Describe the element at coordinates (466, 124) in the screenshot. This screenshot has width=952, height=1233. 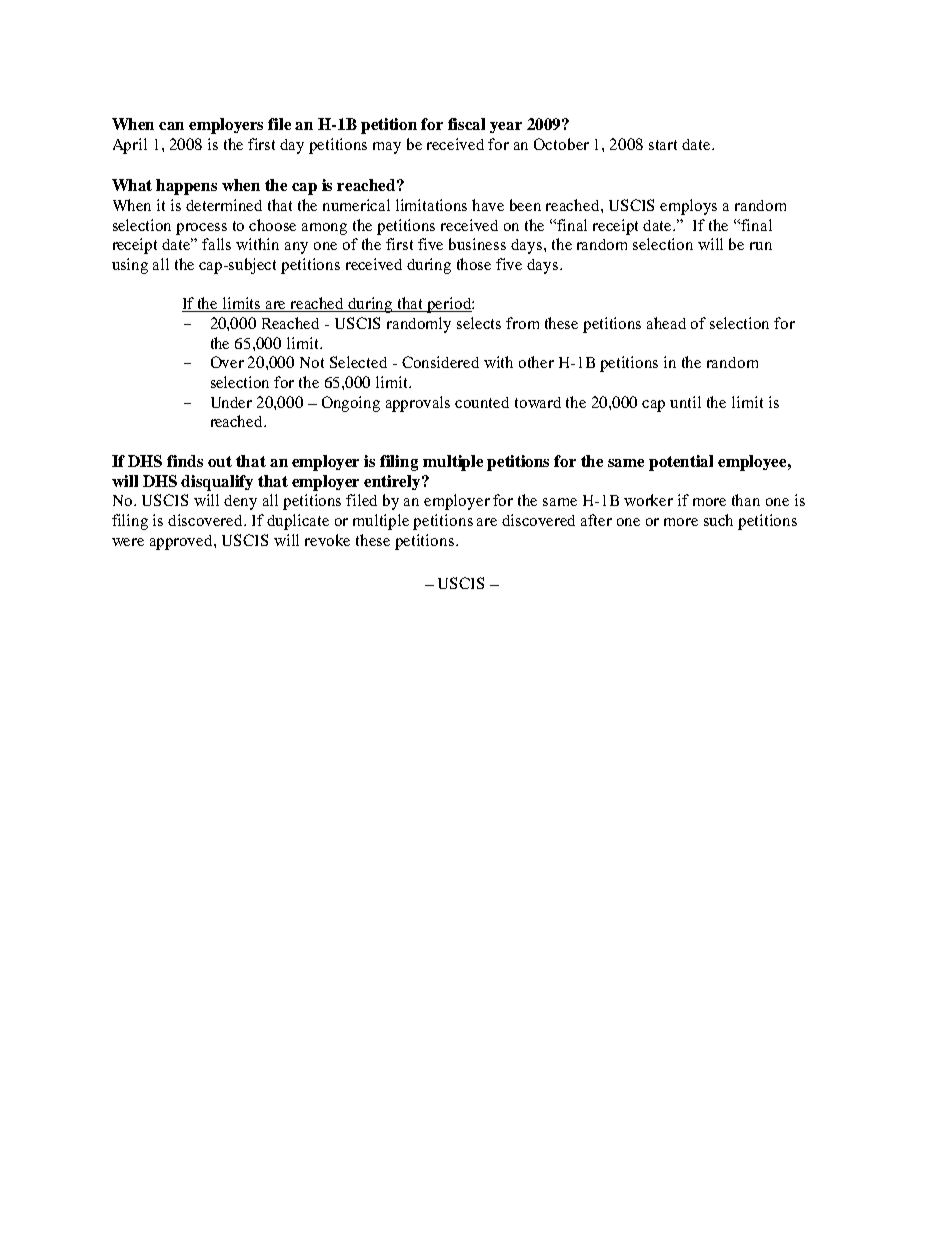
I see `fiscal` at that location.
